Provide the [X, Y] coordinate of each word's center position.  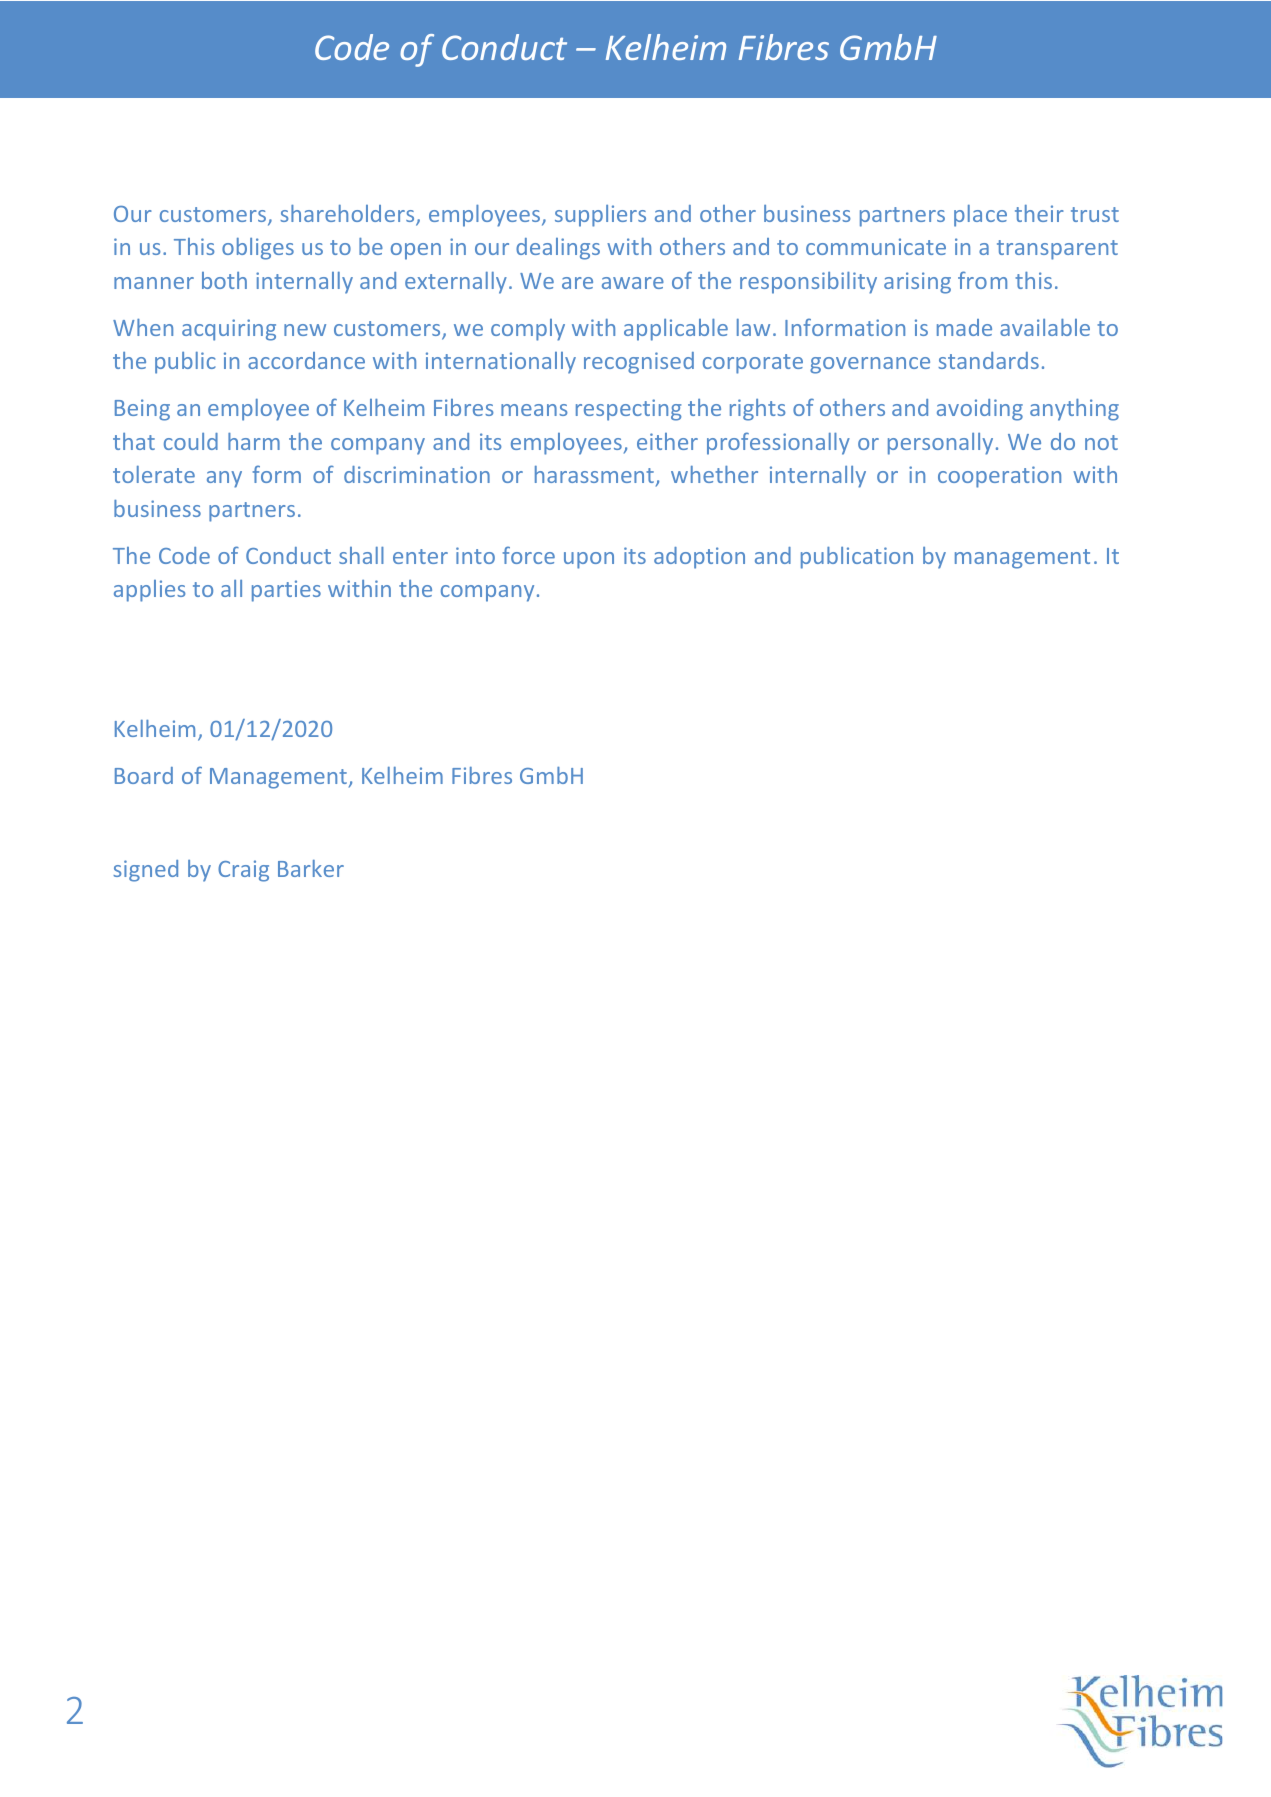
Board [144, 775]
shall [361, 555]
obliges [258, 249]
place [980, 216]
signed [145, 871]
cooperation [999, 477]
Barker [311, 868]
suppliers [600, 216]
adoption [699, 558]
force [529, 555]
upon [589, 560]
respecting [628, 410]
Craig [243, 871]
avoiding [980, 410]
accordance [306, 360]
